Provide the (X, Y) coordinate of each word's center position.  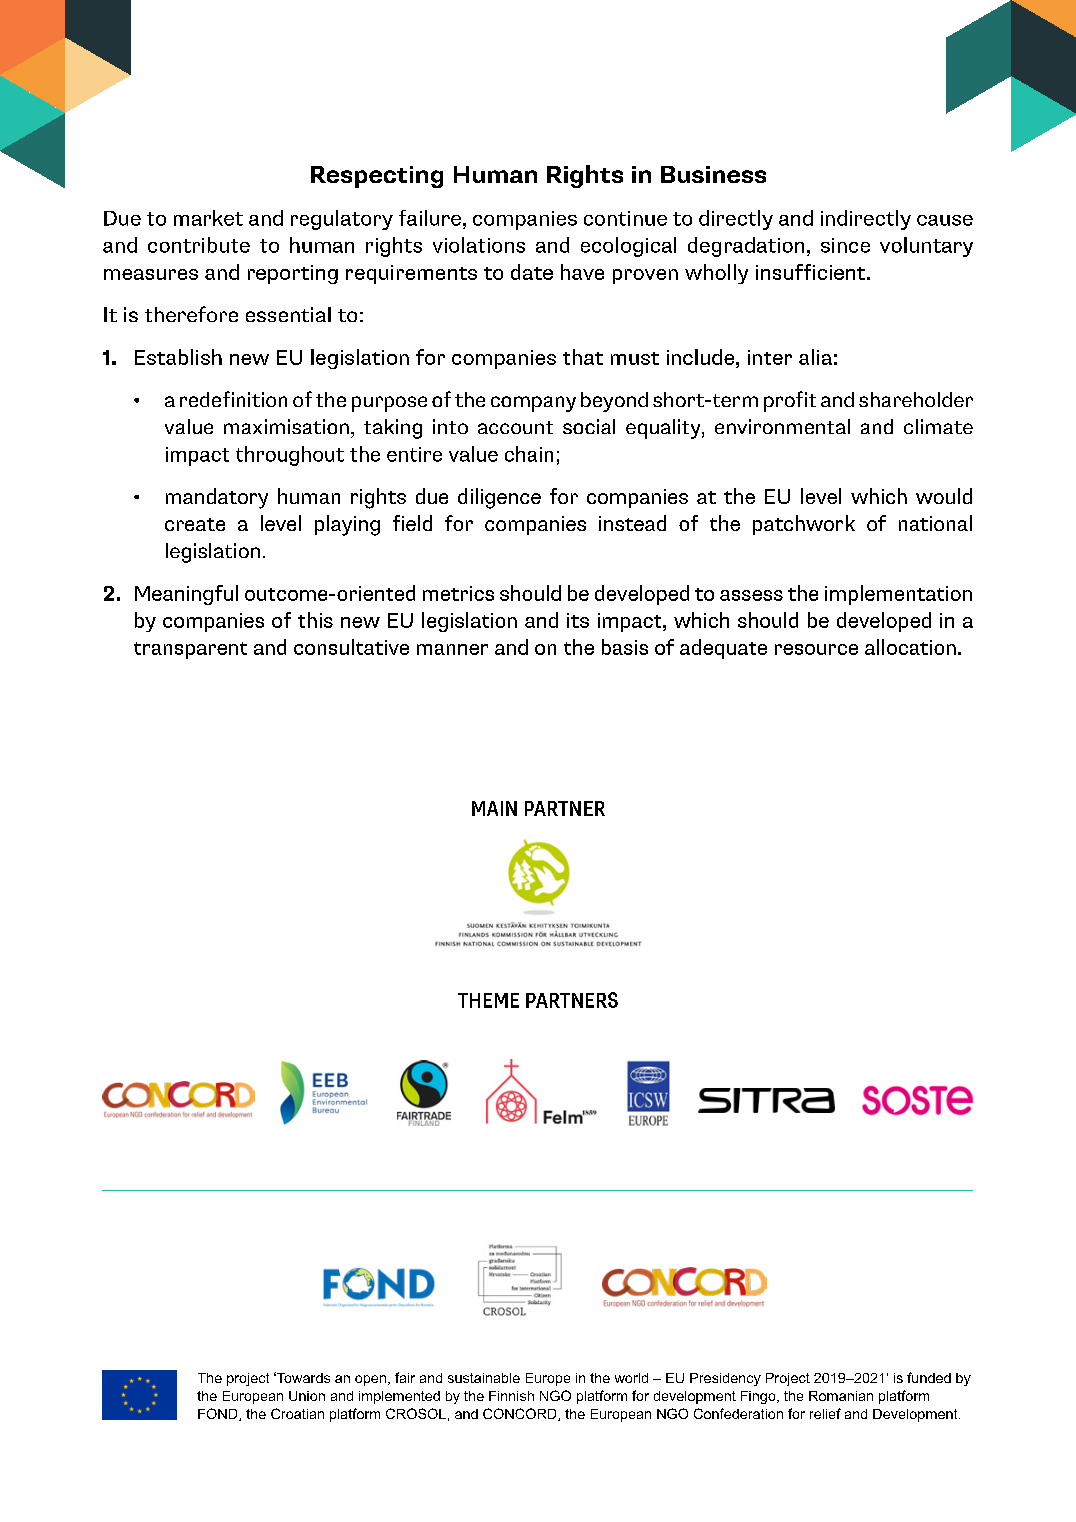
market (208, 218)
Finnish (511, 1396)
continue (625, 218)
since (845, 245)
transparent (190, 650)
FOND (219, 1414)
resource (816, 649)
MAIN (494, 808)
